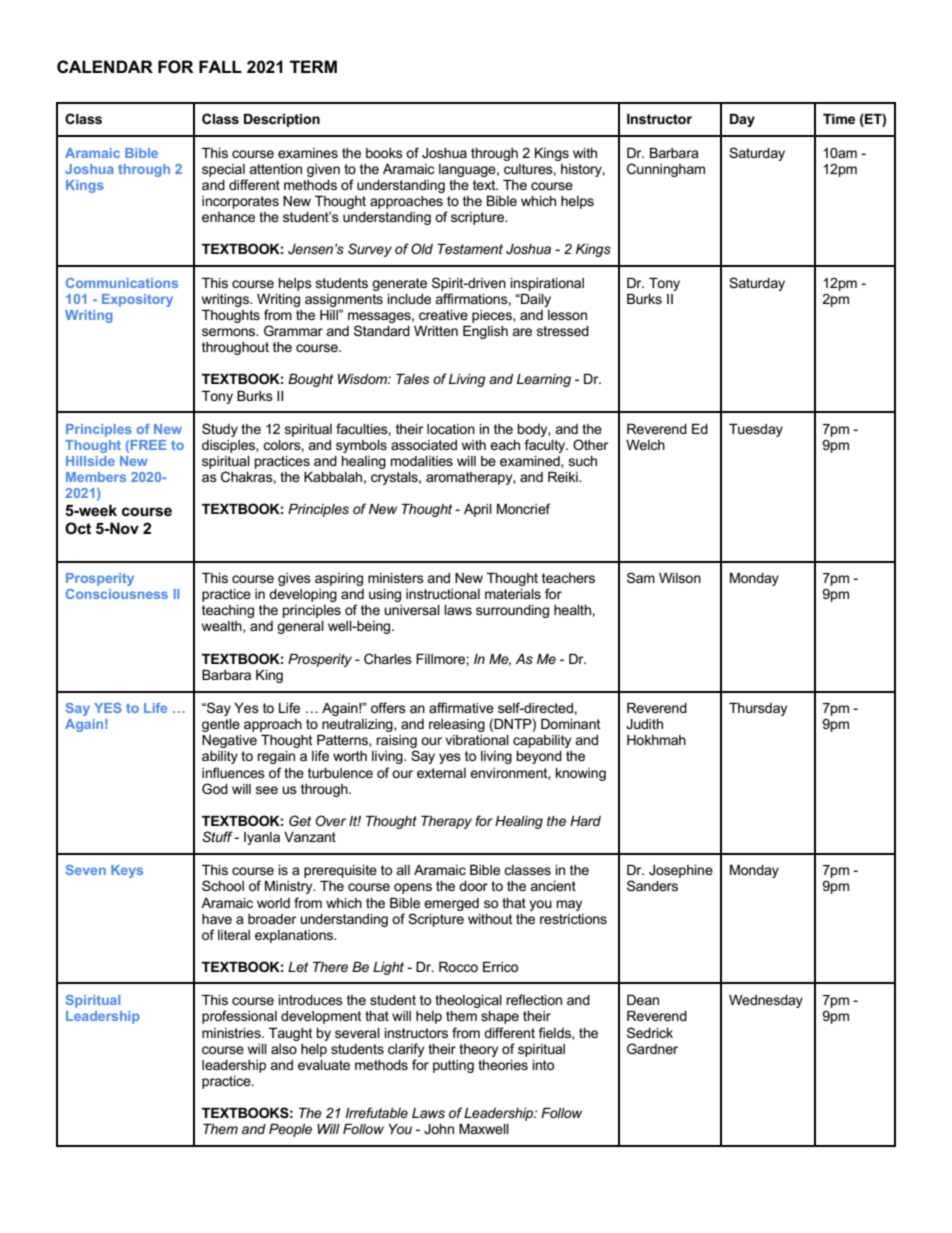  What do you see at coordinates (680, 578) in the document?
I see `Wilson` at bounding box center [680, 578].
